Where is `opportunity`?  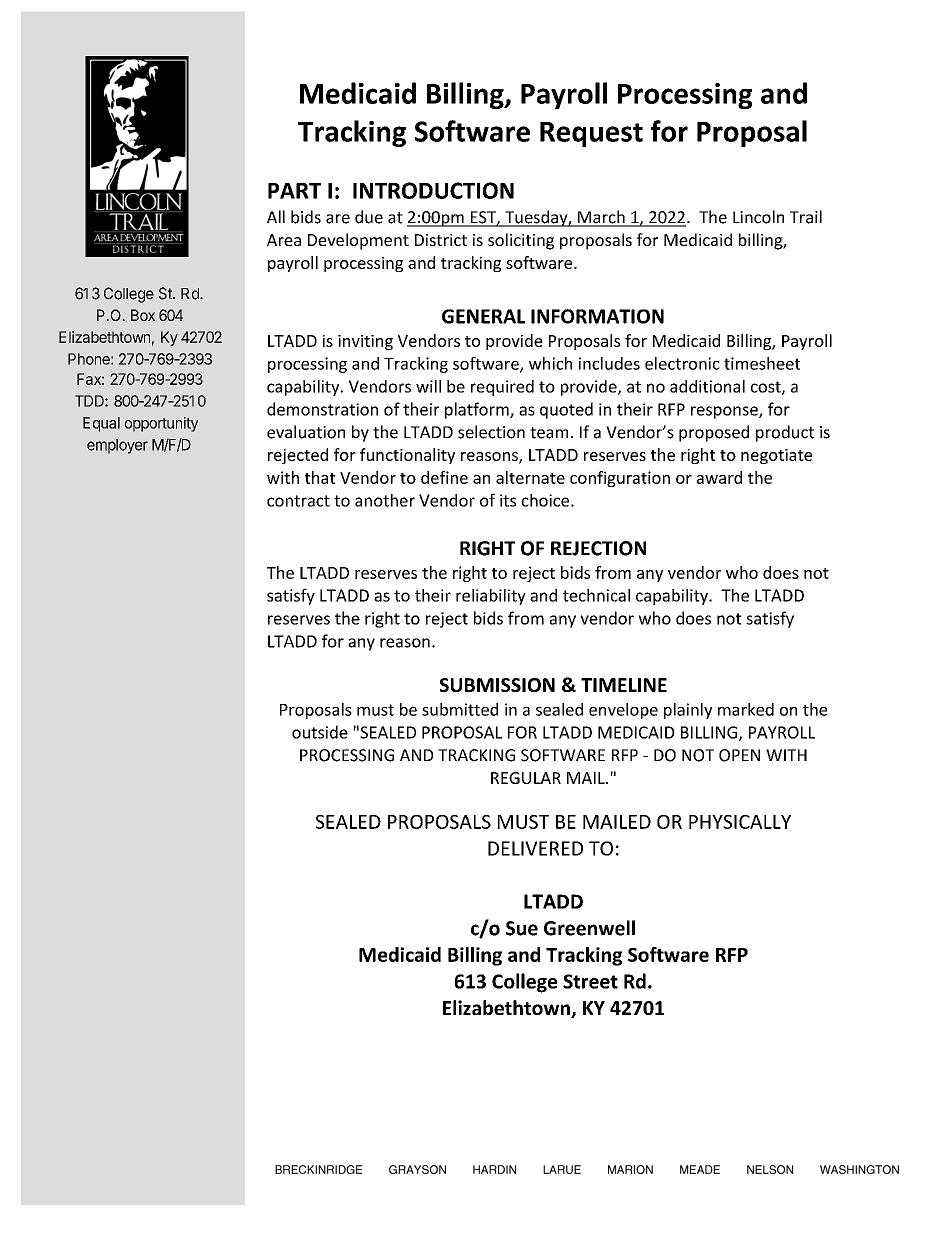
opportunity is located at coordinates (161, 424).
